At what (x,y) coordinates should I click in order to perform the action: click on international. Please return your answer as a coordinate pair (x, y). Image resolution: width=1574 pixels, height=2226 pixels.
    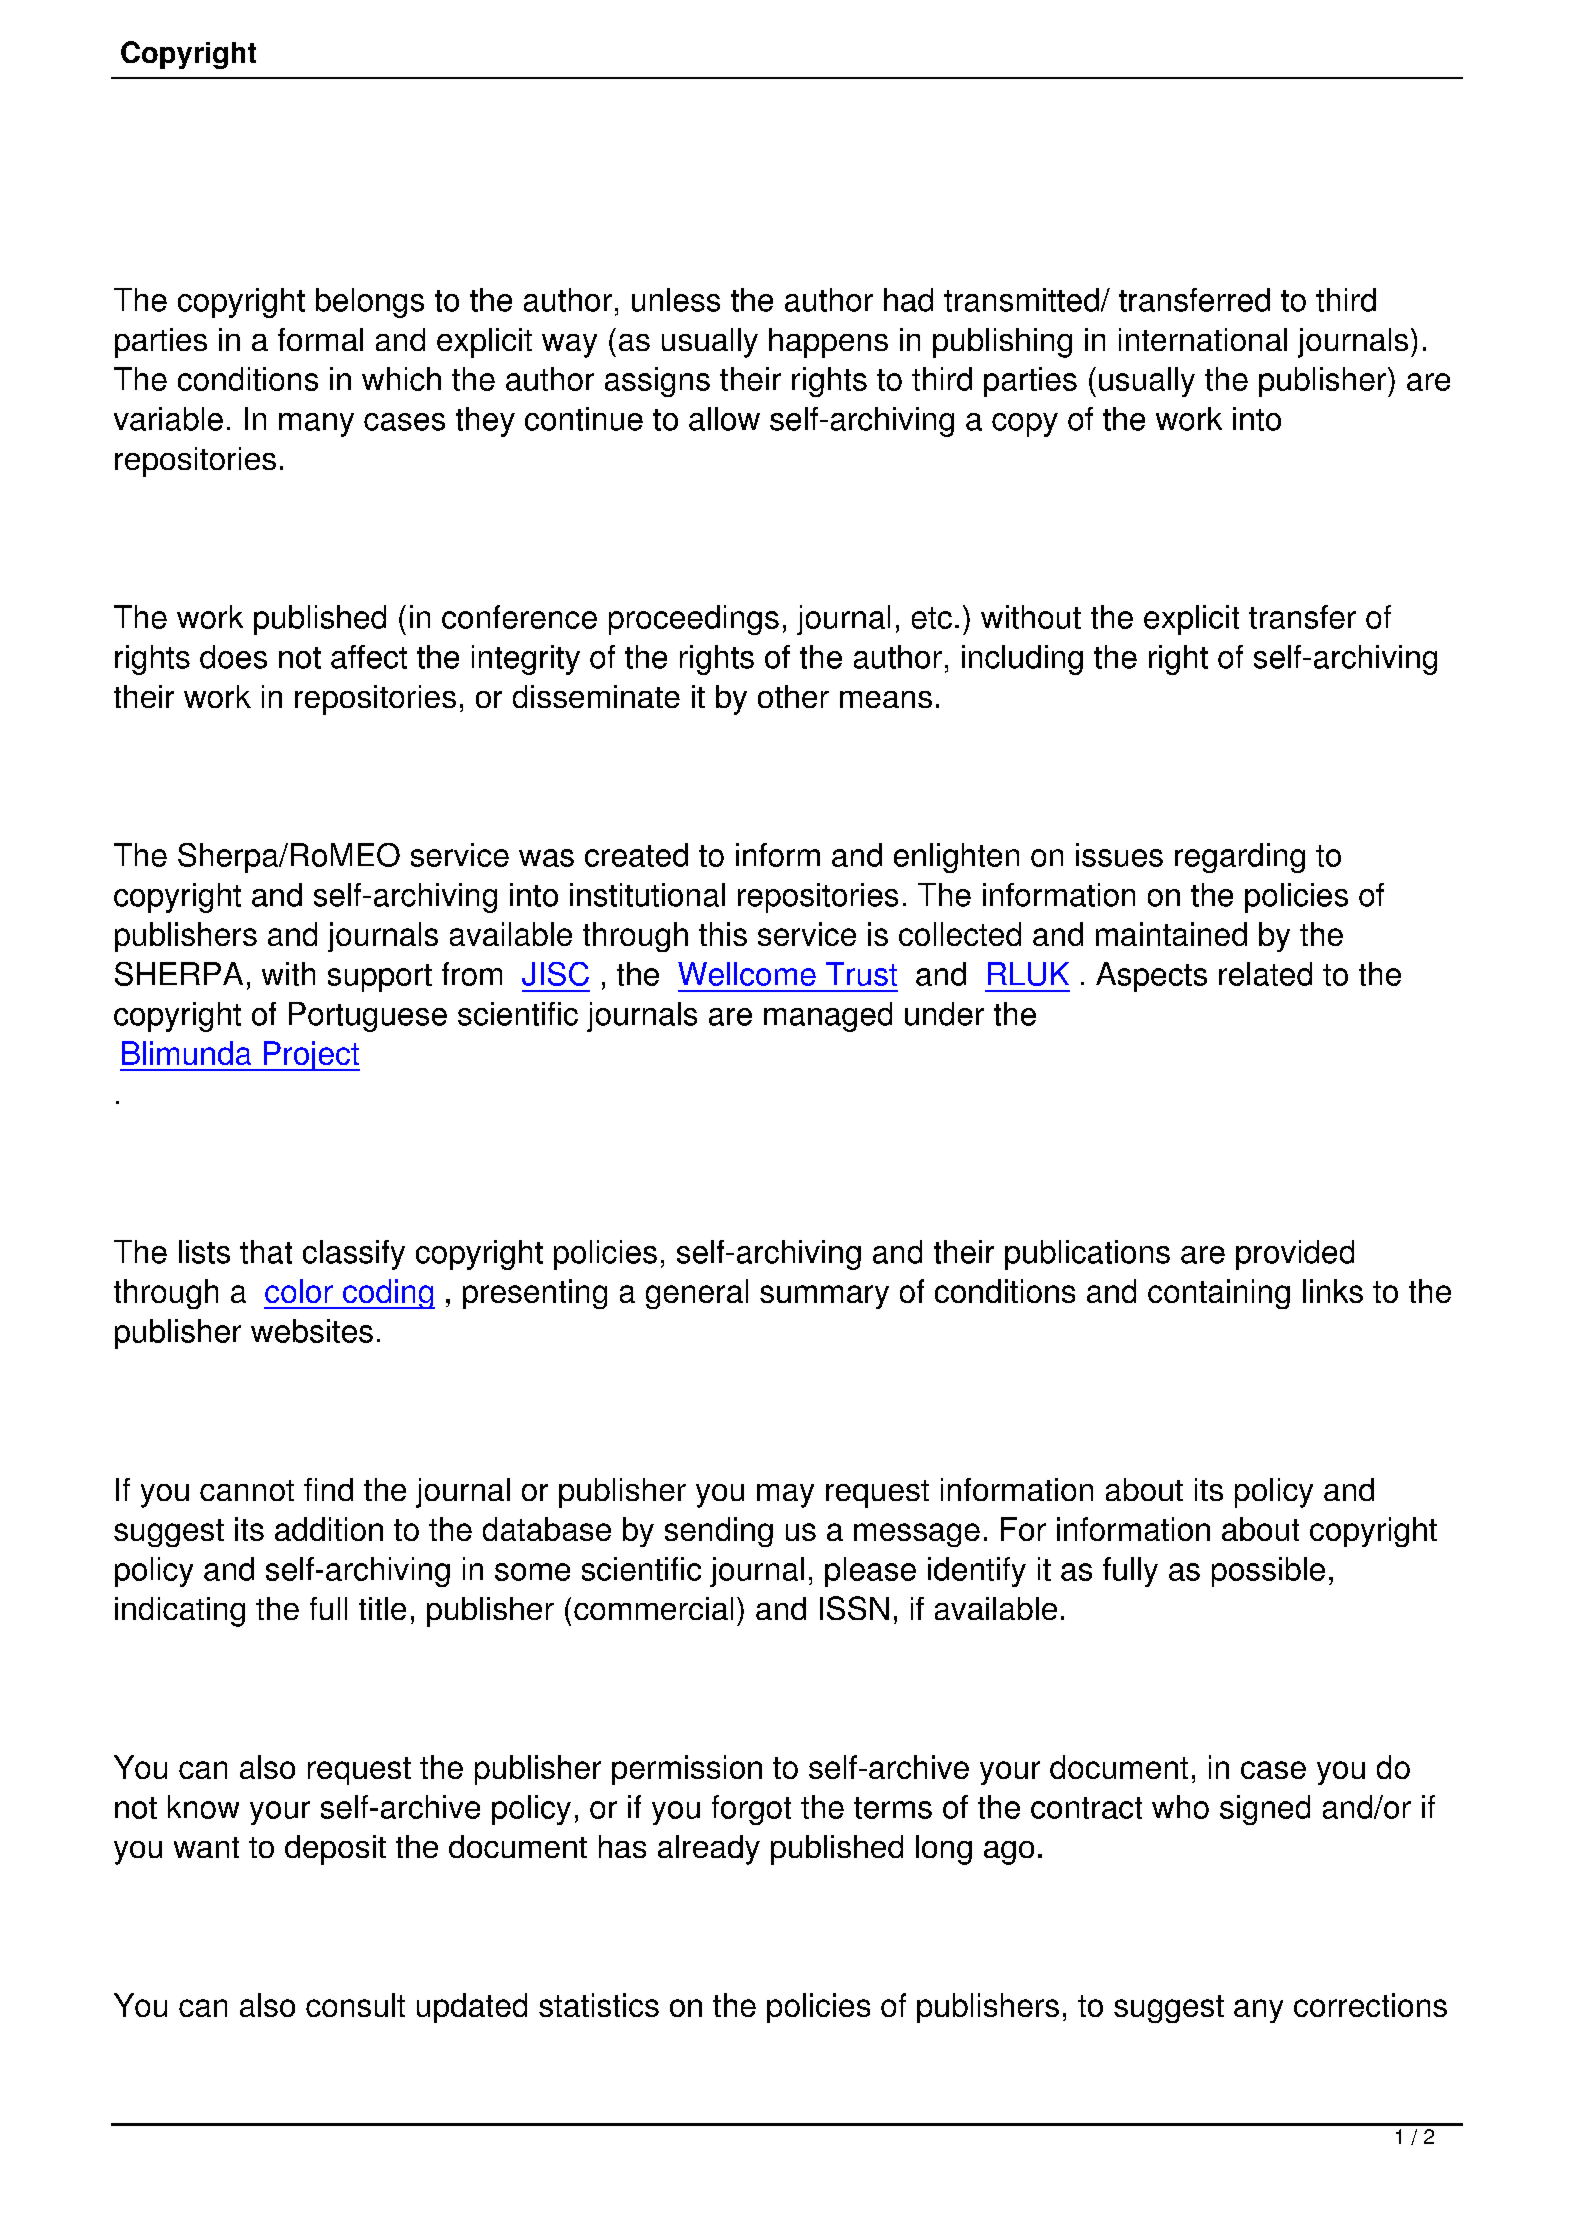
    Looking at the image, I should click on (1203, 339).
